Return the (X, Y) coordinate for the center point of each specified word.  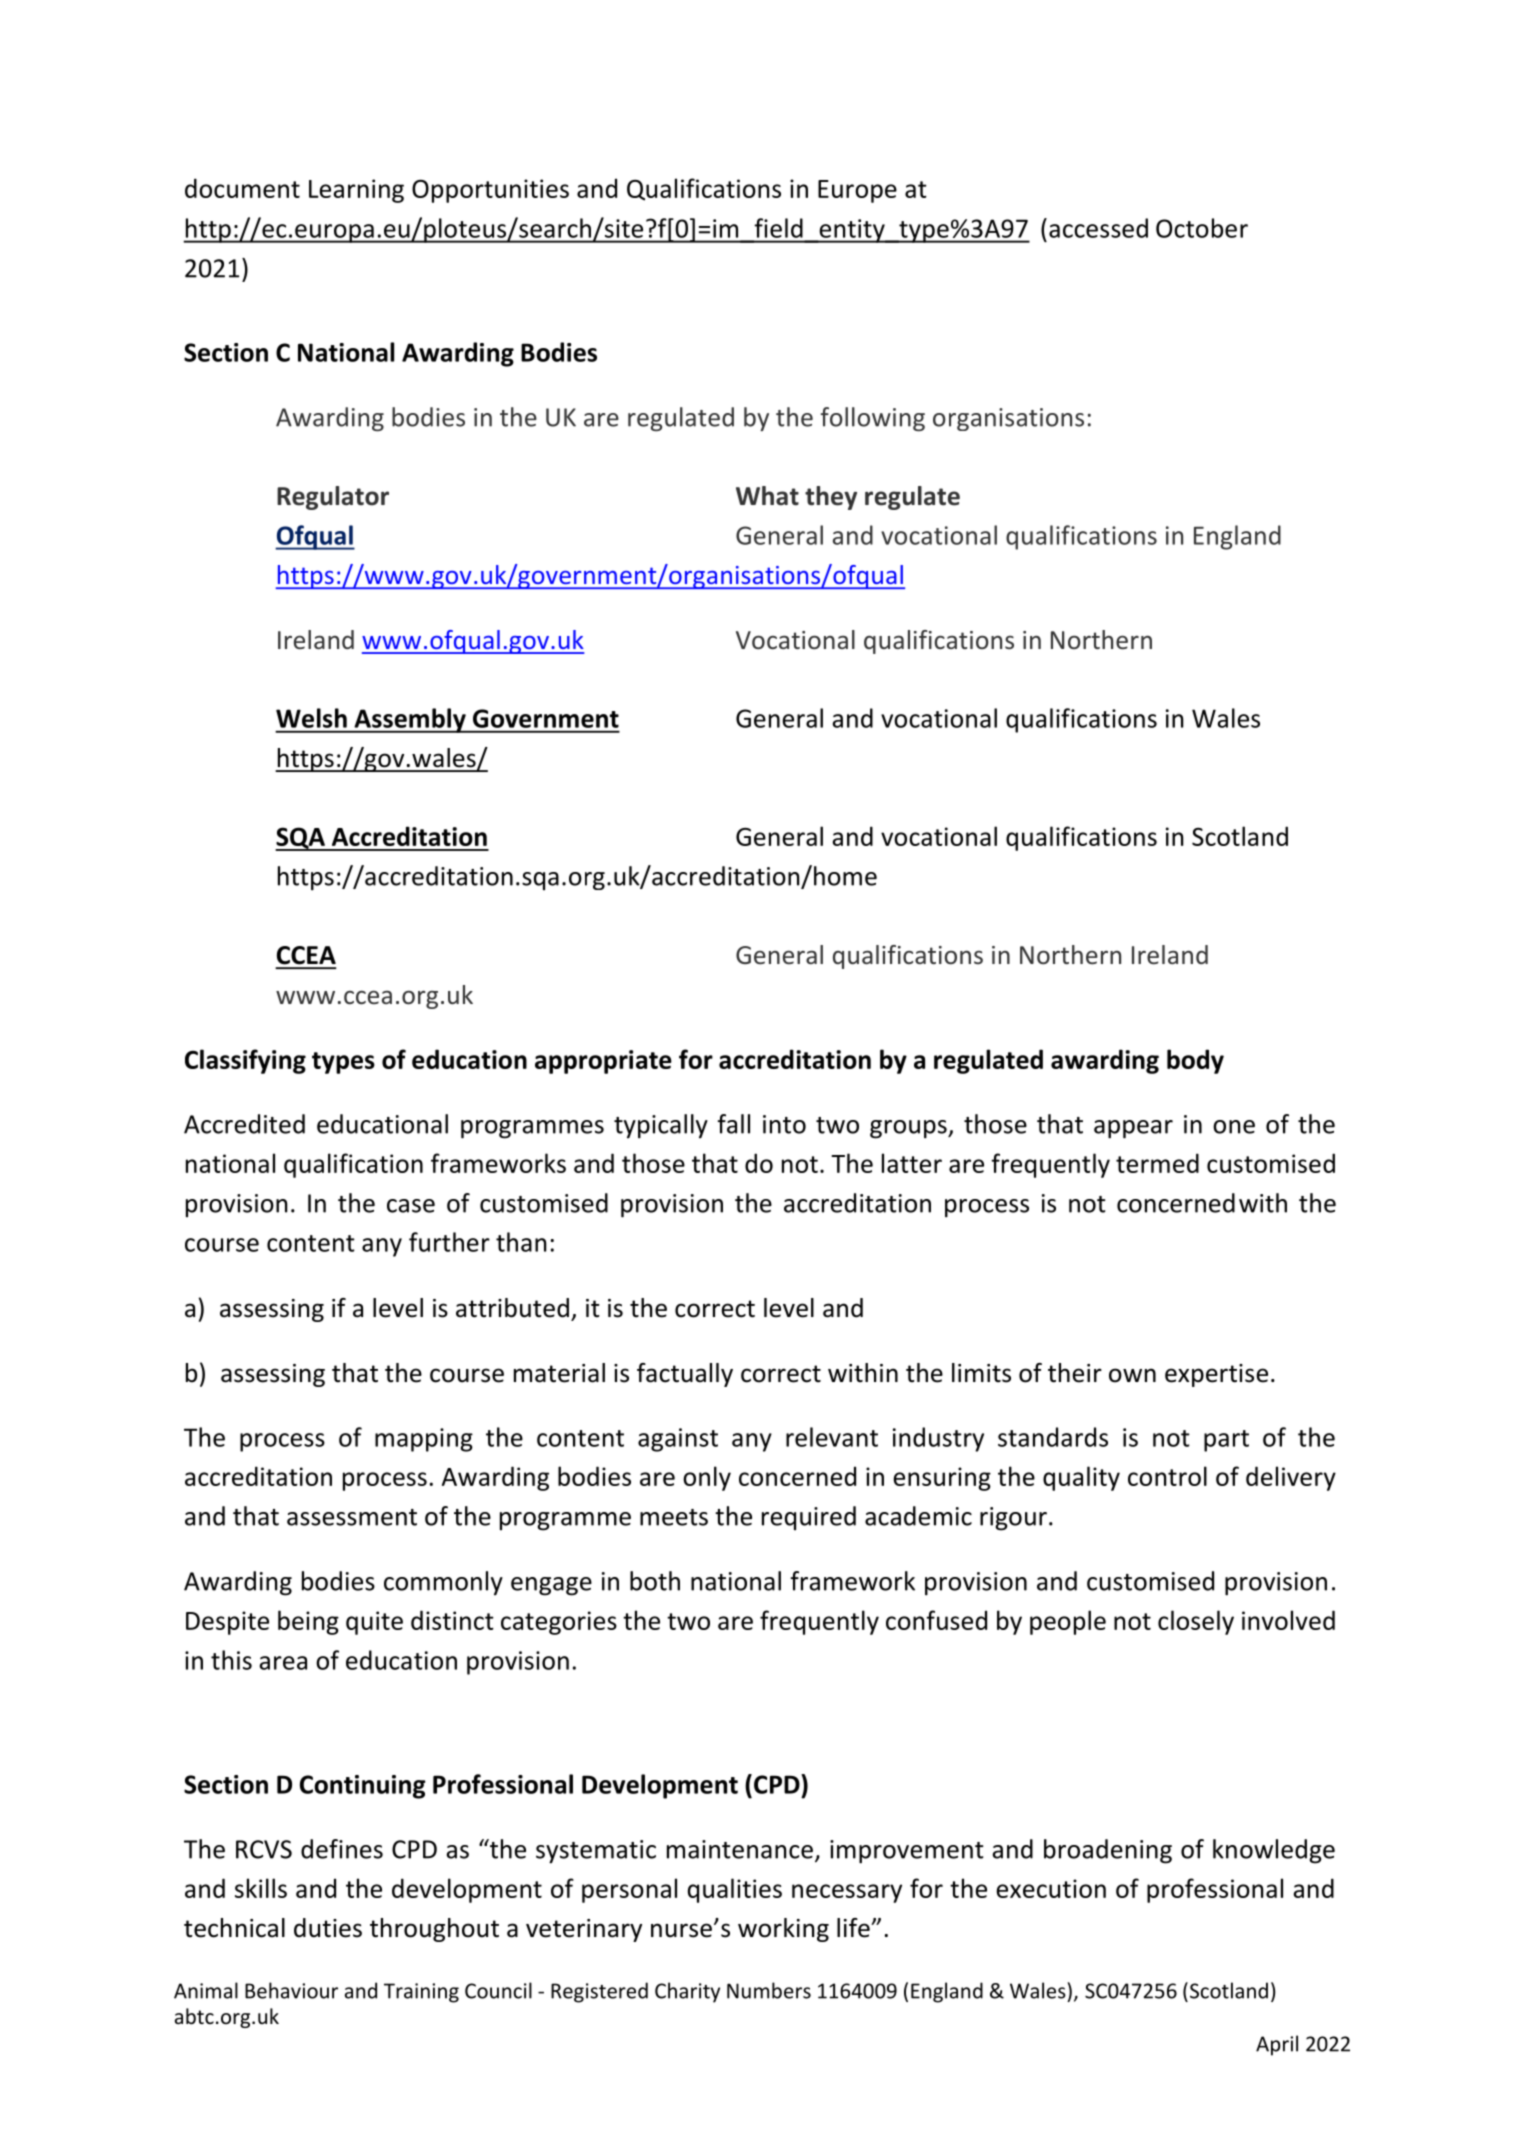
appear (1133, 1129)
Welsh (311, 718)
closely (1196, 1622)
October (1202, 228)
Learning (356, 191)
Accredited (244, 1124)
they (831, 498)
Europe (857, 191)
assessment (352, 1517)
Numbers (769, 1990)
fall (733, 1124)
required (809, 1518)
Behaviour (291, 1990)
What (767, 496)
